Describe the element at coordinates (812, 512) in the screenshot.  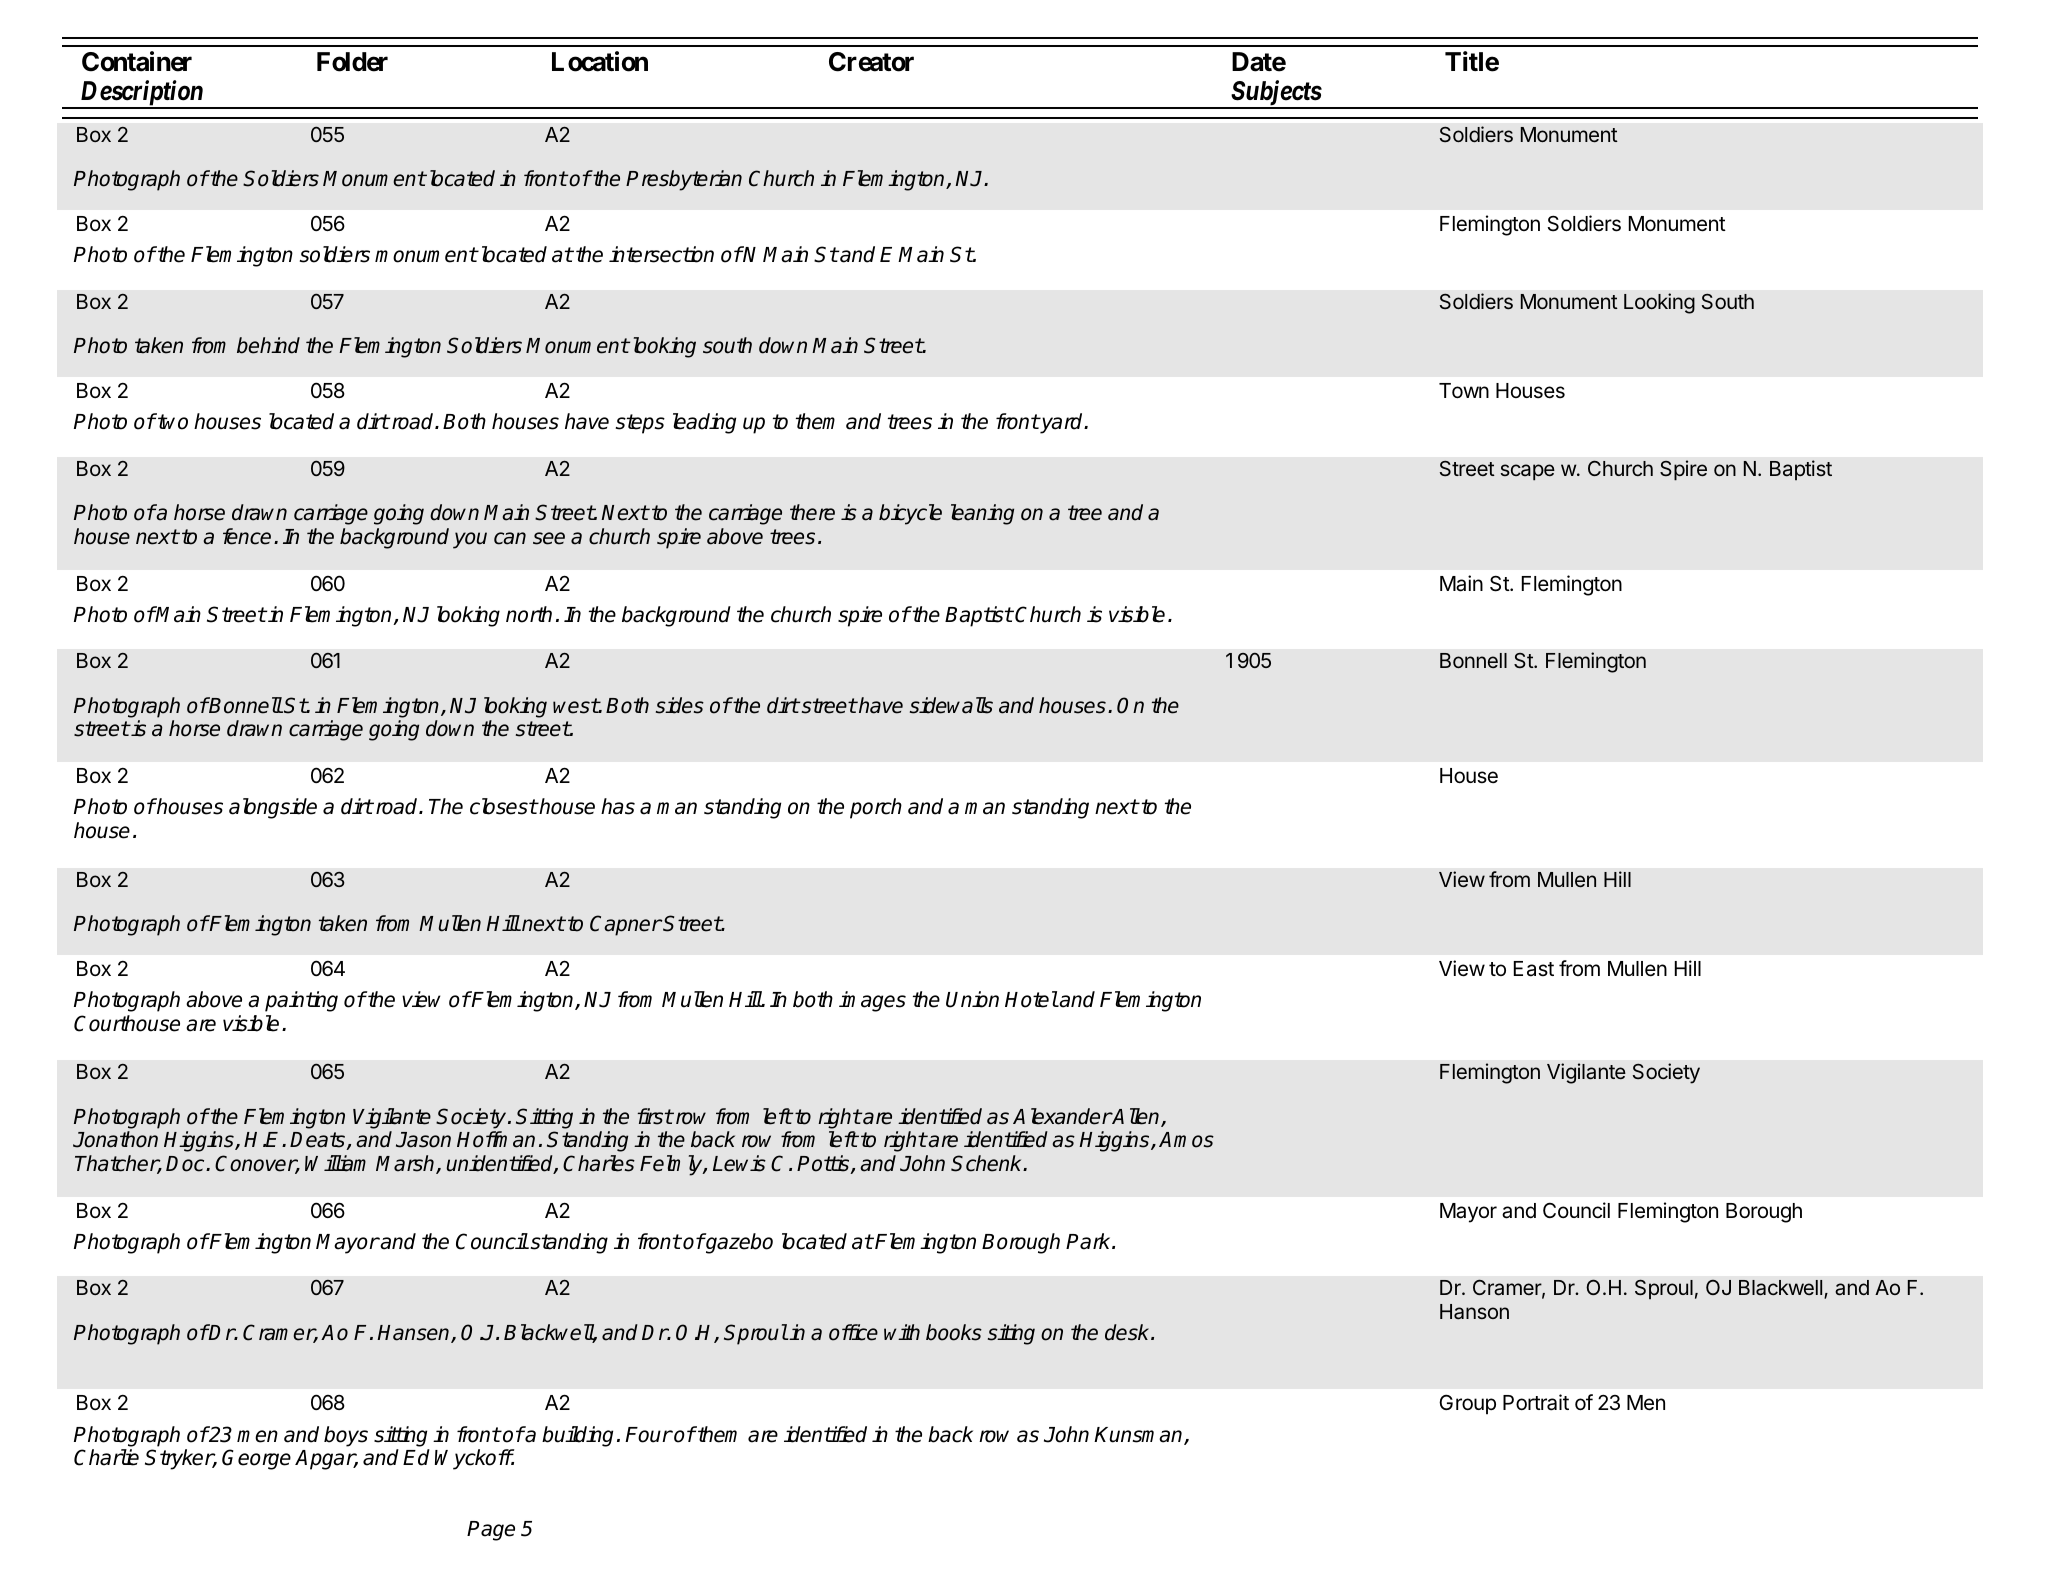
I see `there` at that location.
